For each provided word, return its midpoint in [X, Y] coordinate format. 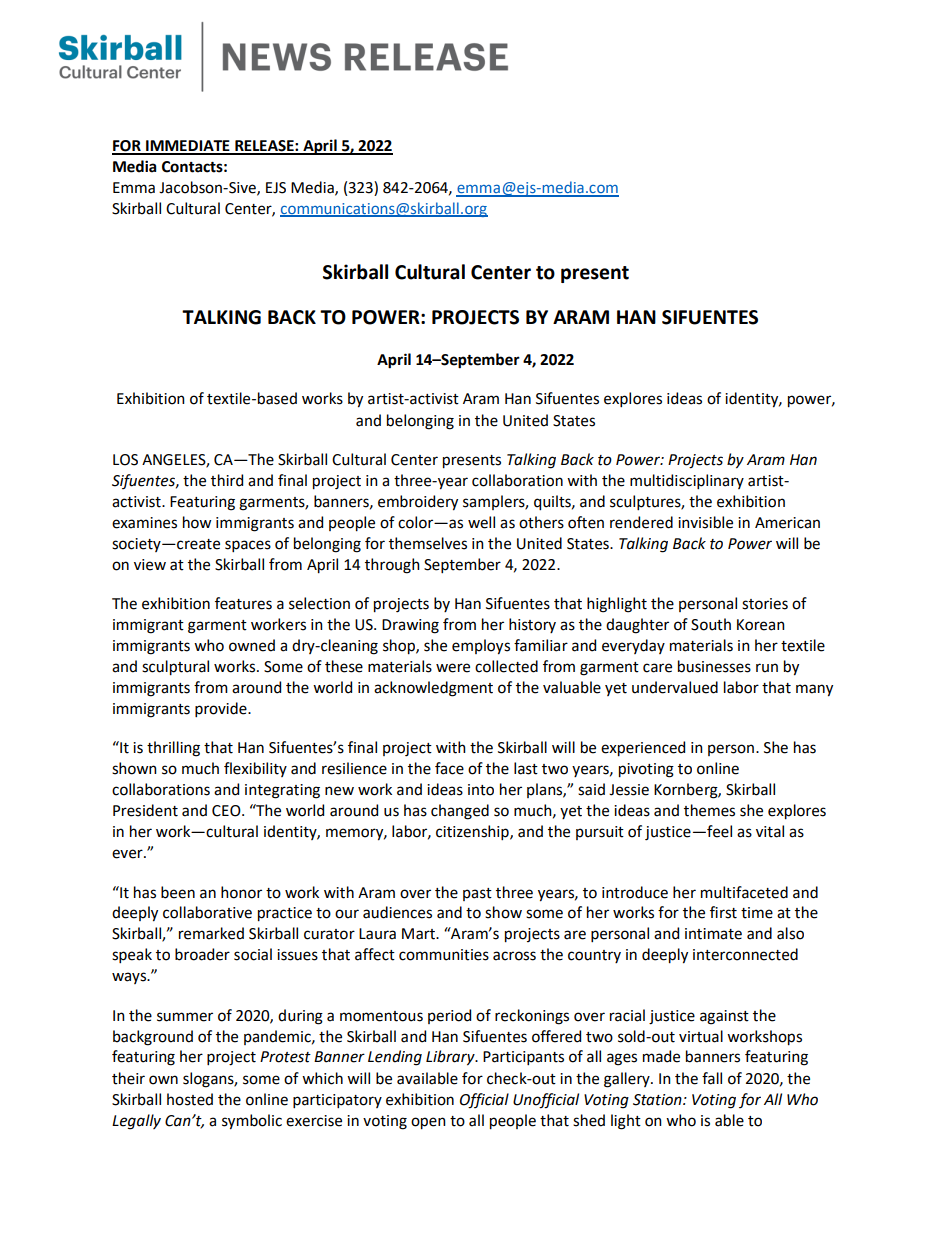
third [227, 480]
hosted [190, 1099]
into [481, 790]
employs [481, 647]
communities [444, 955]
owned [252, 645]
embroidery [418, 503]
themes [709, 810]
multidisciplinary [687, 481]
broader [202, 954]
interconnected [745, 954]
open [428, 1123]
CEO [227, 811]
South [711, 624]
